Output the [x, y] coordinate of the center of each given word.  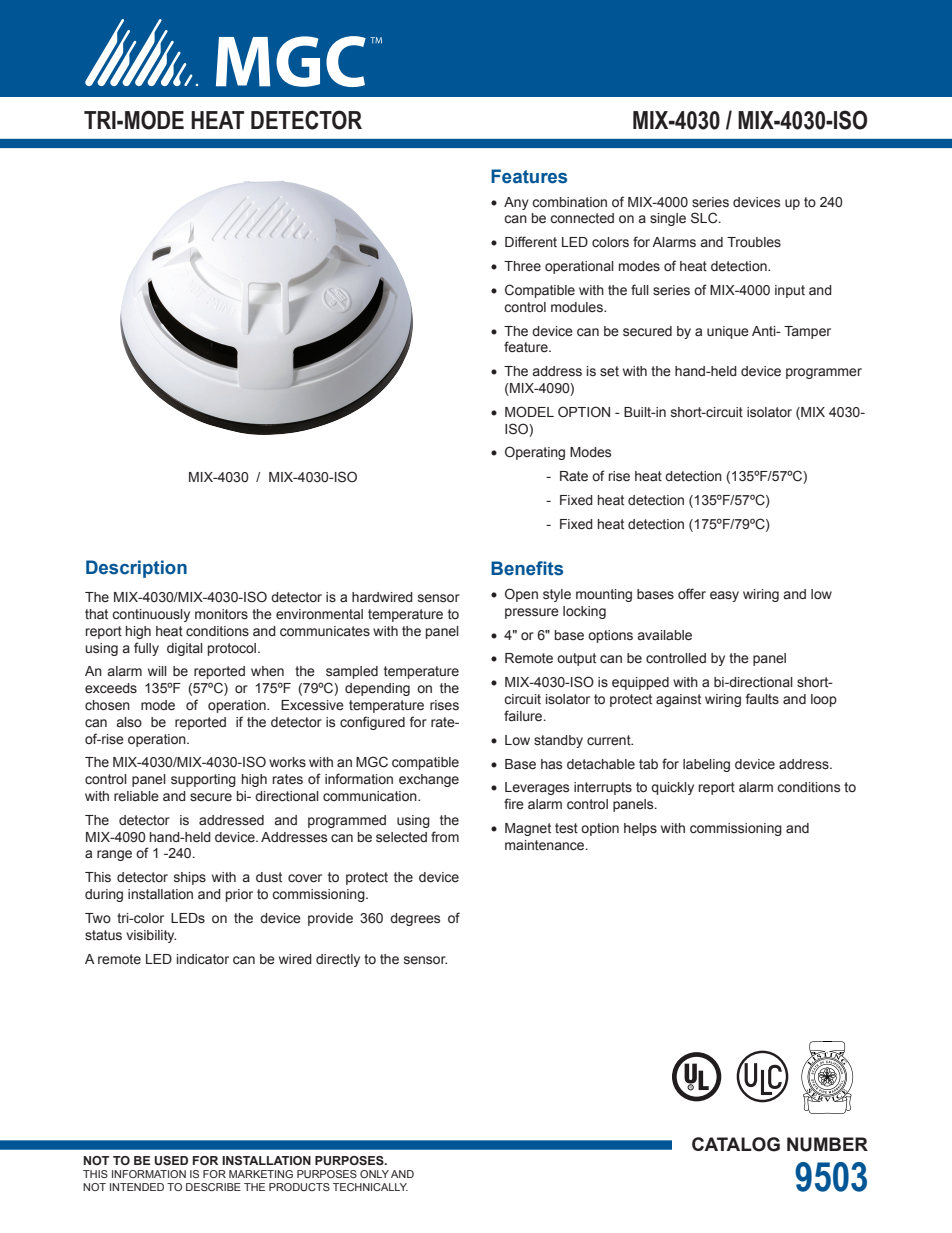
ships [190, 878]
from [445, 836]
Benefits [527, 568]
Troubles [754, 242]
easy [724, 596]
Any [516, 203]
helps [640, 829]
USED [171, 1160]
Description [136, 569]
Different [531, 242]
